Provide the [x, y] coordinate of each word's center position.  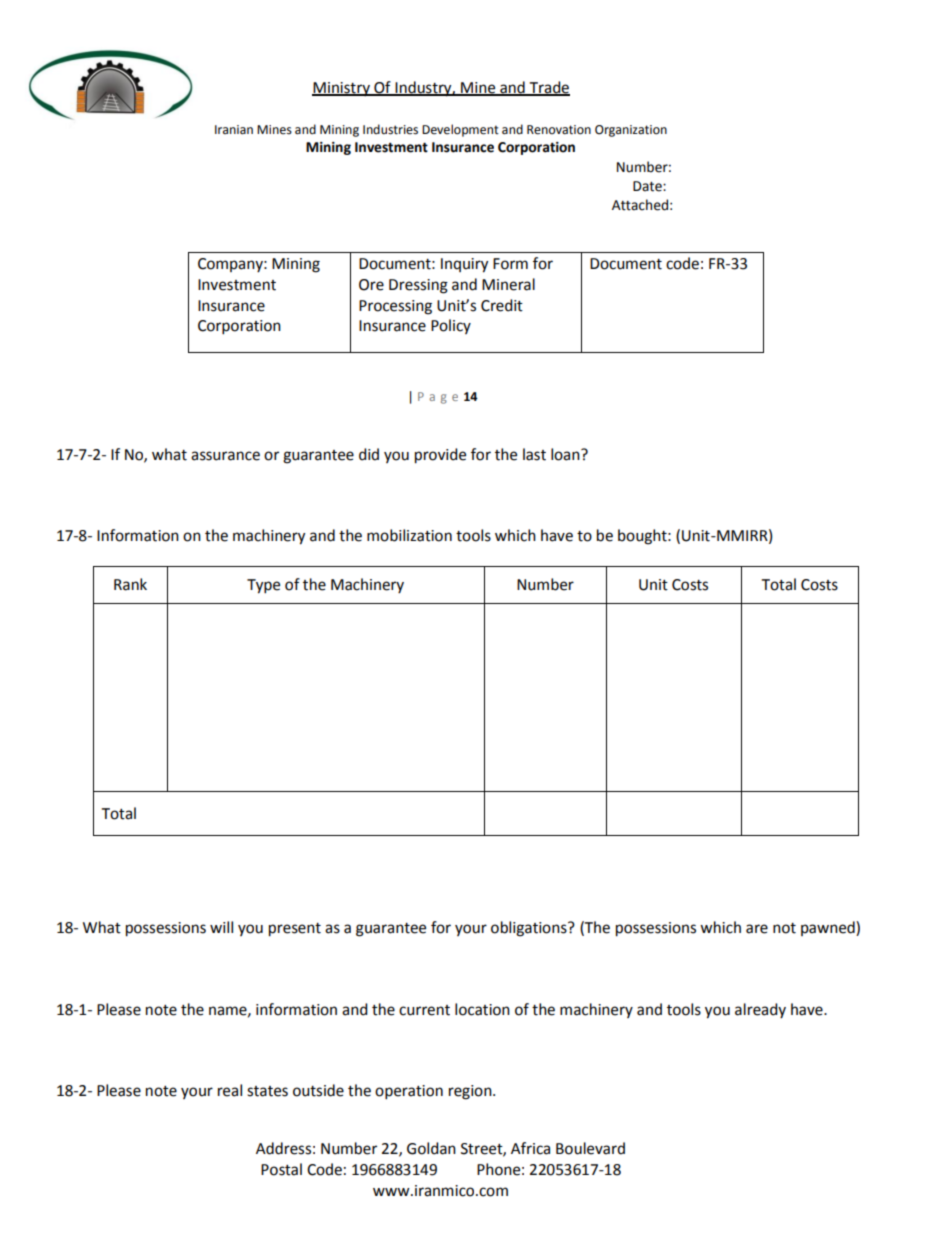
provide [440, 456]
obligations [530, 929]
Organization [631, 131]
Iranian [234, 130]
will [221, 927]
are [757, 929]
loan [566, 454]
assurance [225, 456]
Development [460, 130]
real [230, 1090]
